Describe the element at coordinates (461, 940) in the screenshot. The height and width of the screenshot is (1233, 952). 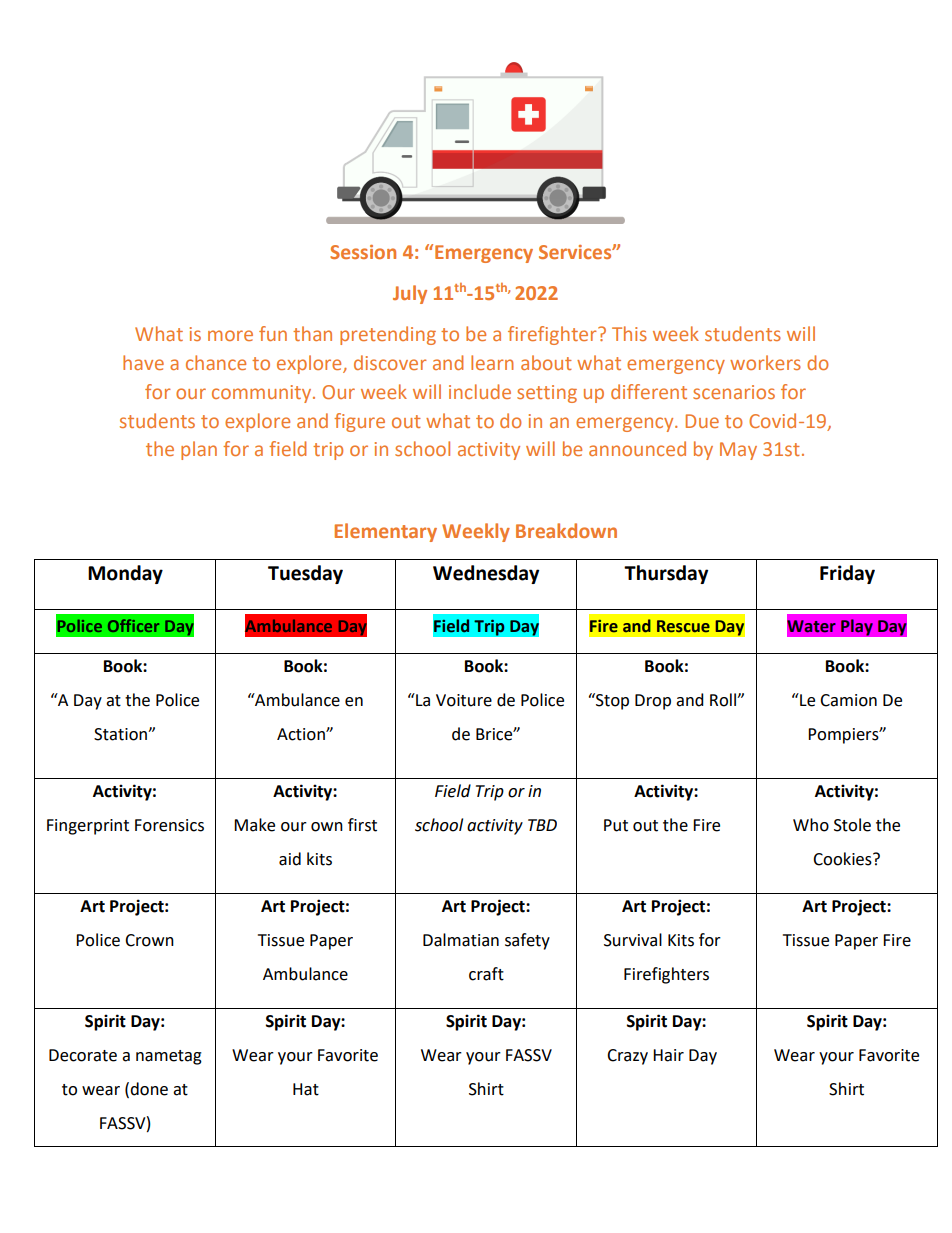
I see `Dalmatian` at that location.
